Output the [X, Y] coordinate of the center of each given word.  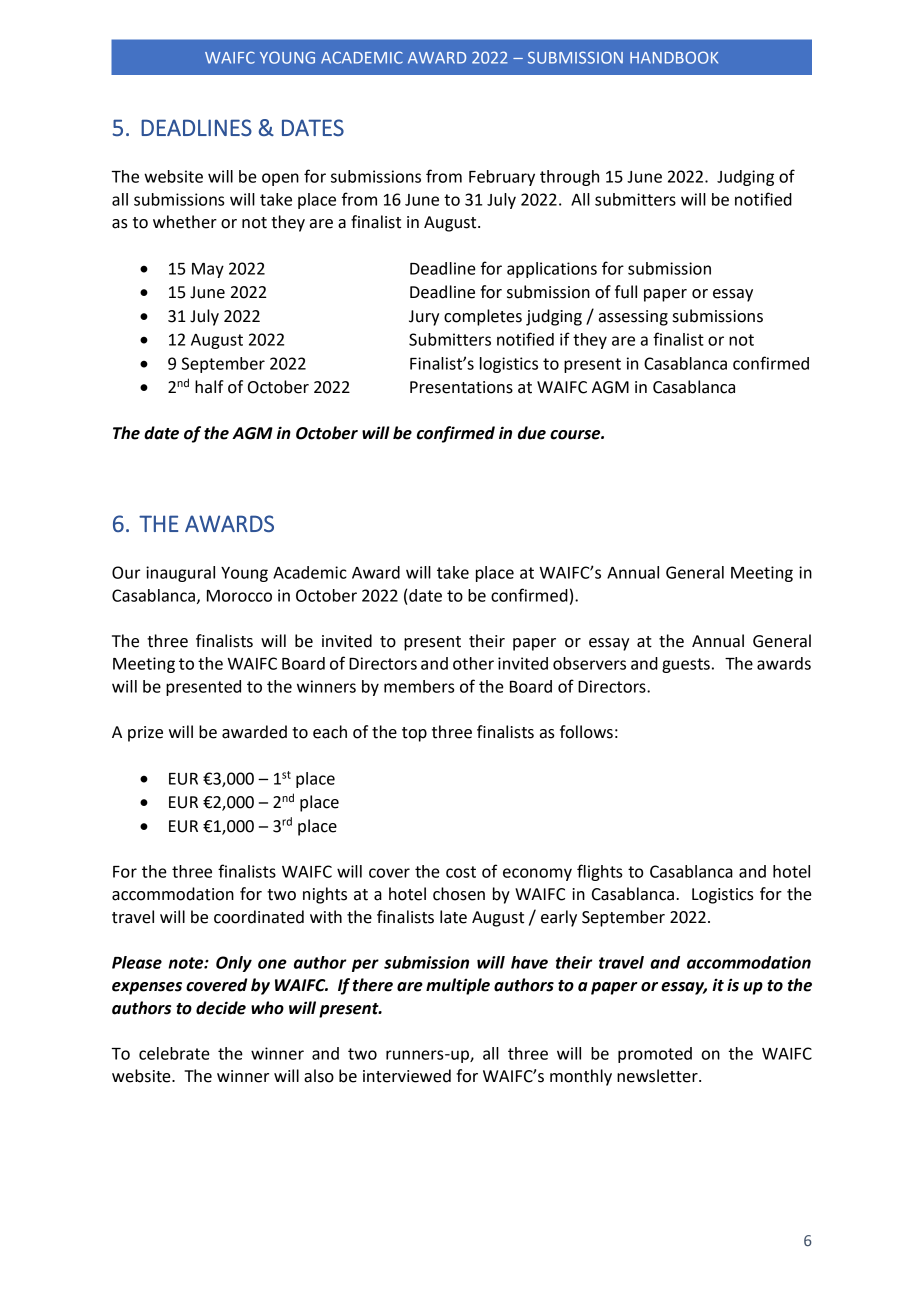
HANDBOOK [674, 57]
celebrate [174, 1053]
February [502, 178]
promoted [655, 1055]
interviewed [407, 1076]
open [280, 179]
